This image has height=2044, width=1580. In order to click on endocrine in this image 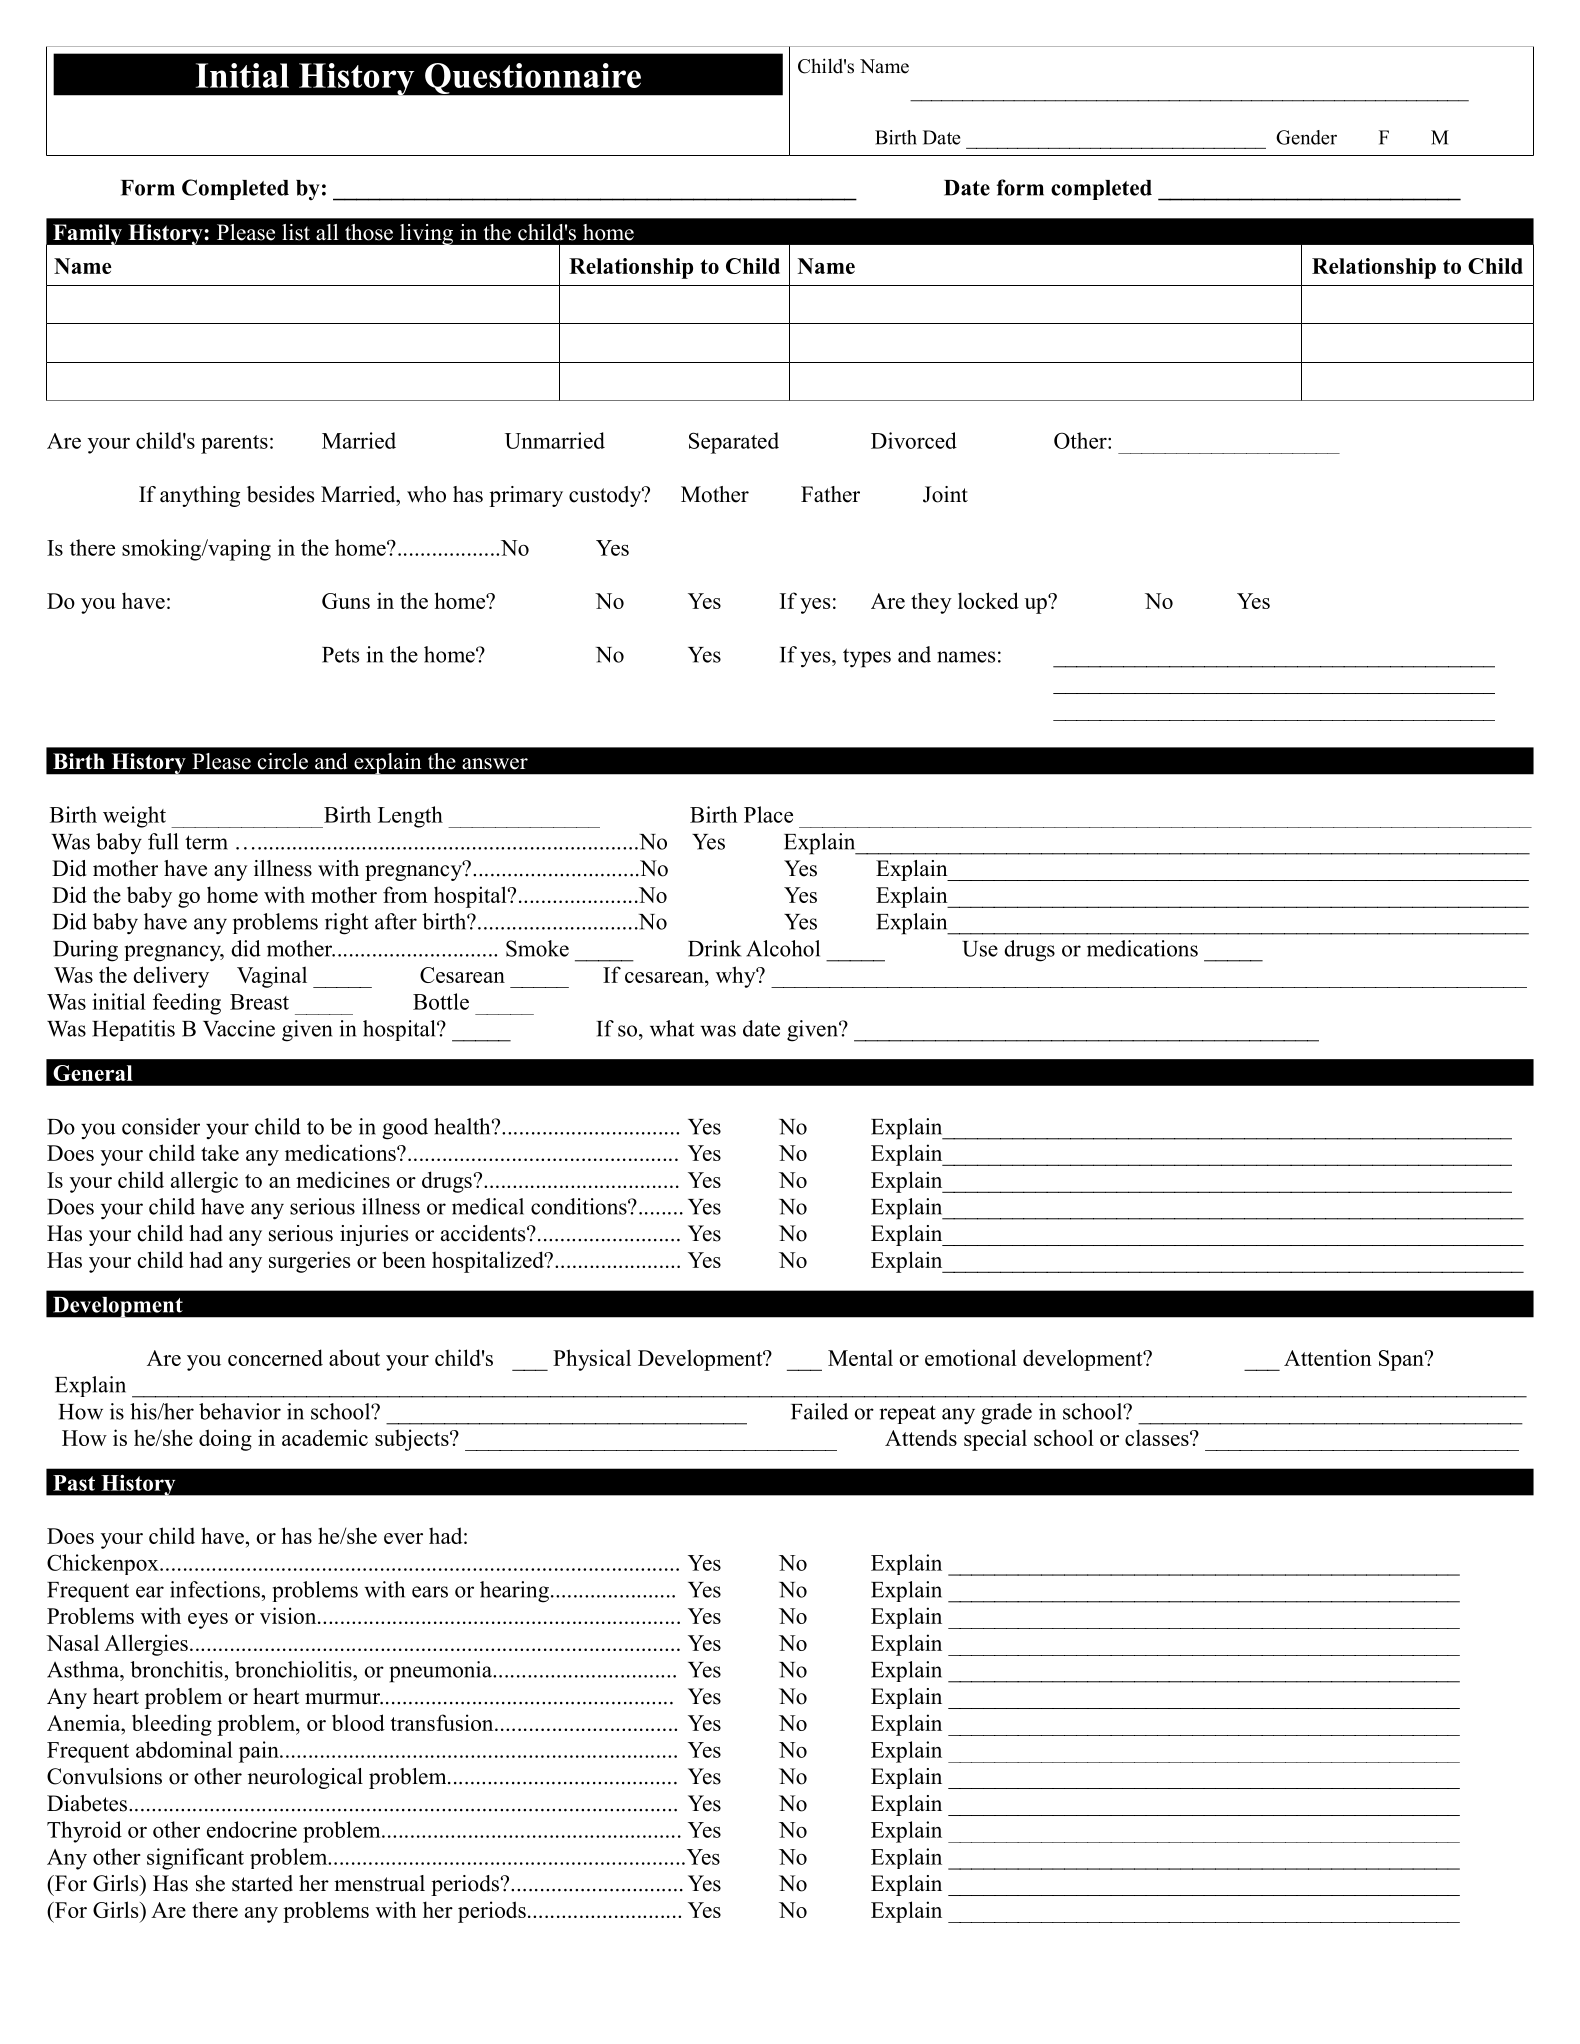, I will do `click(252, 1829)`.
